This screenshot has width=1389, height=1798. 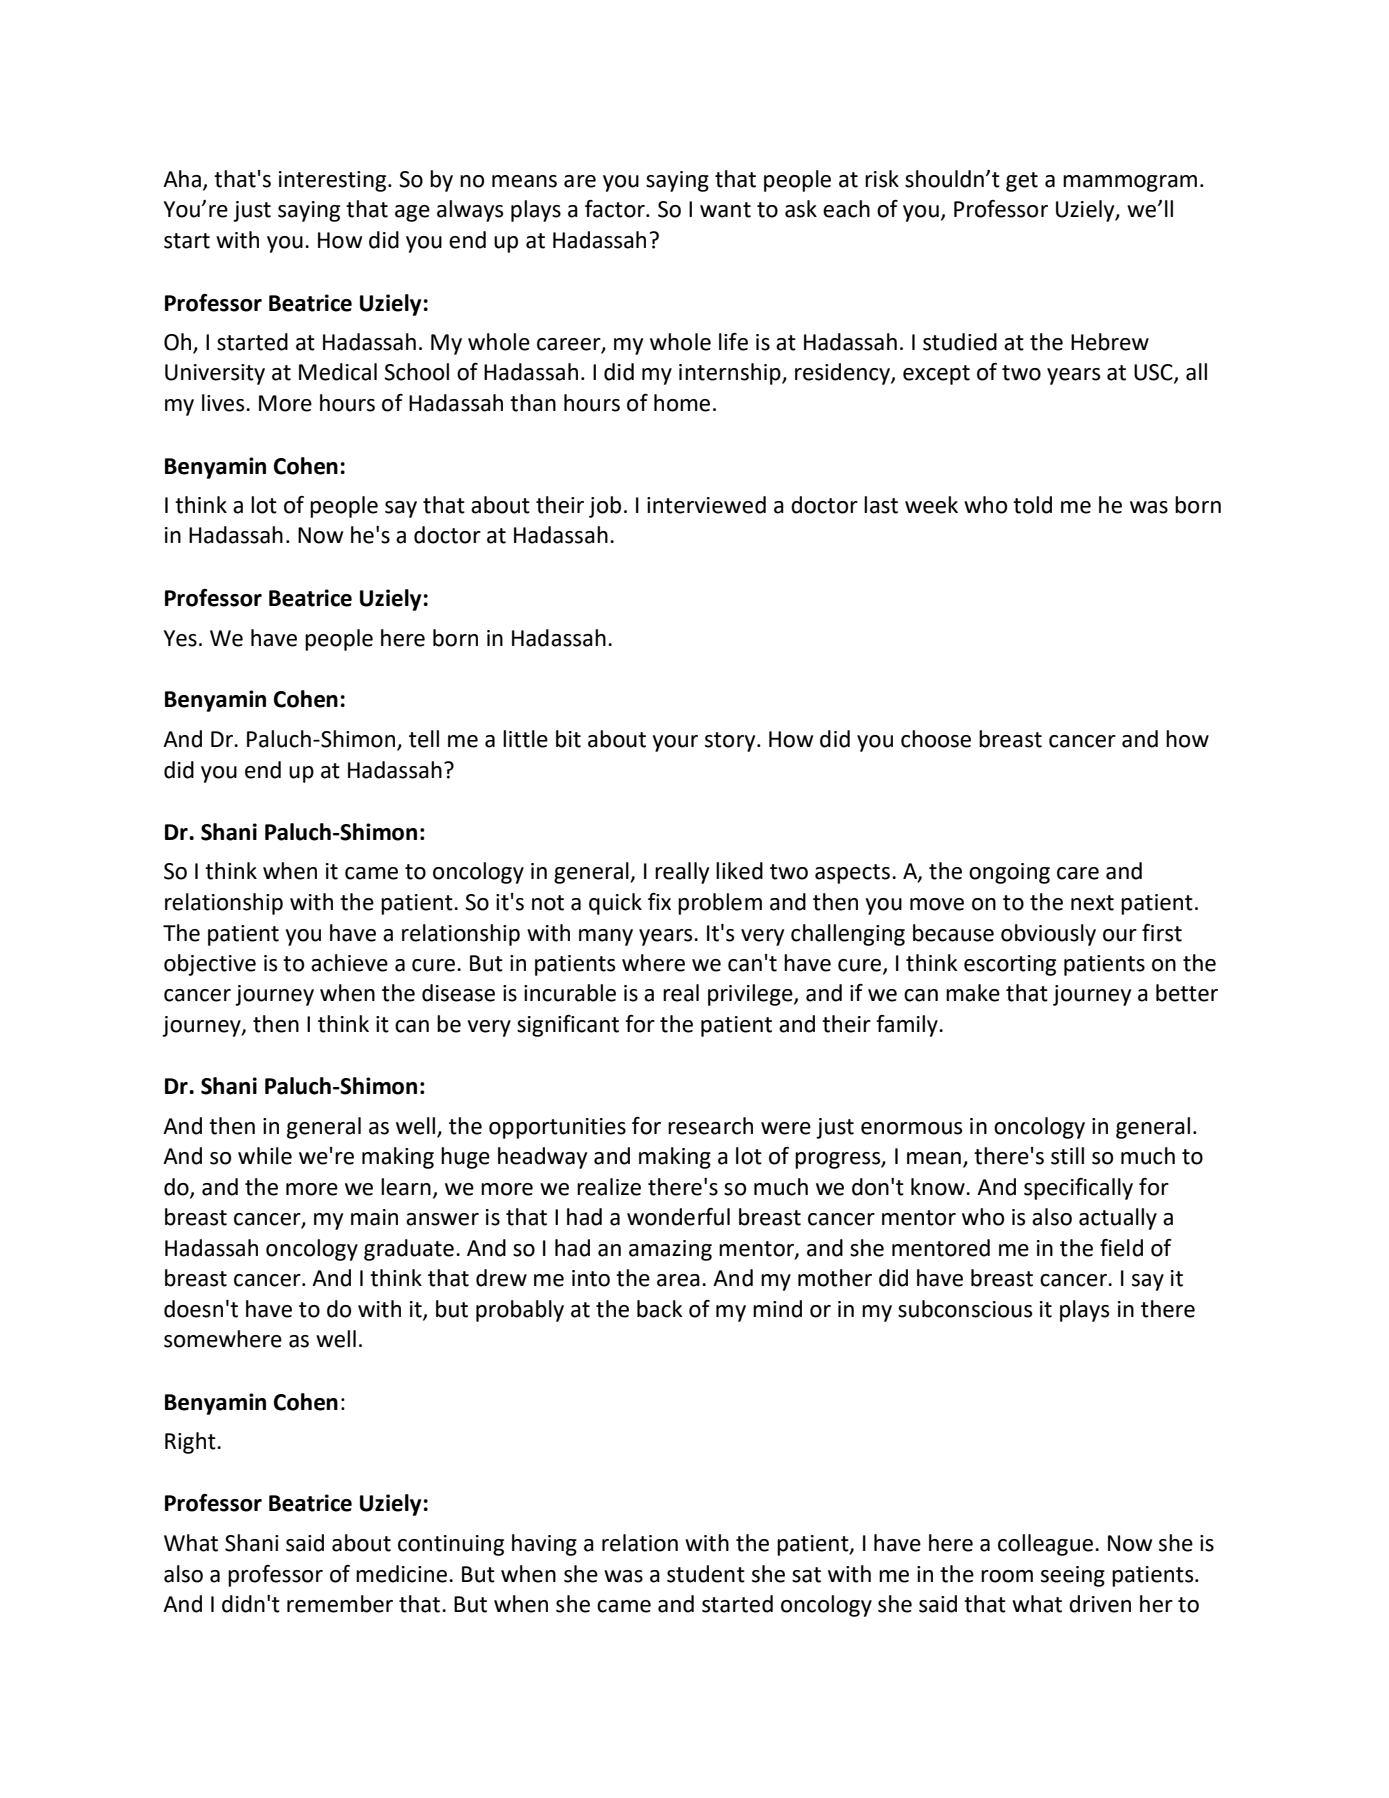 What do you see at coordinates (334, 181) in the screenshot?
I see `interesting` at bounding box center [334, 181].
